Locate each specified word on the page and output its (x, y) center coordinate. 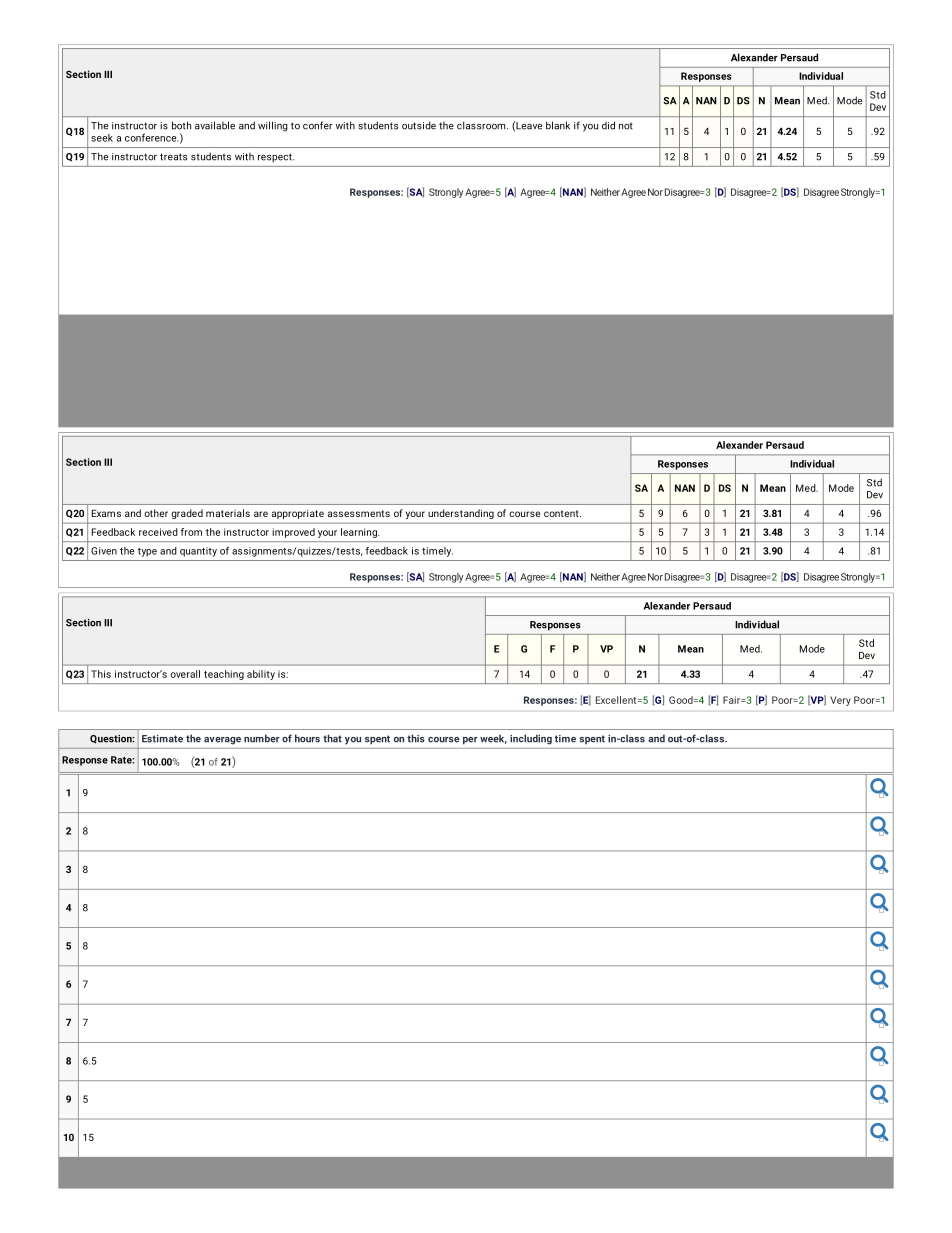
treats (173, 157)
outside (419, 125)
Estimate (162, 739)
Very (840, 701)
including (531, 739)
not (626, 126)
